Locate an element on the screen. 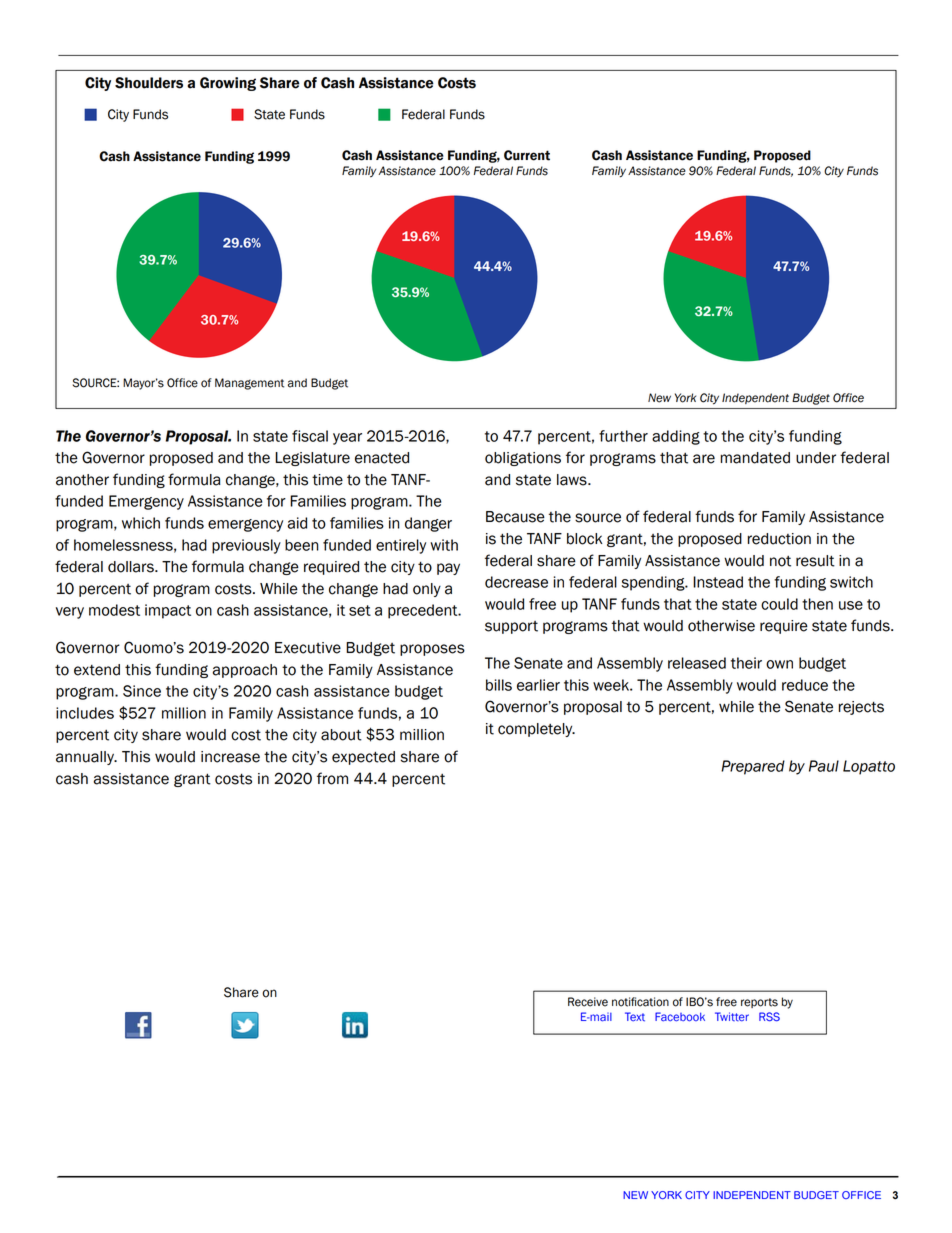  proposes is located at coordinates (432, 650).
